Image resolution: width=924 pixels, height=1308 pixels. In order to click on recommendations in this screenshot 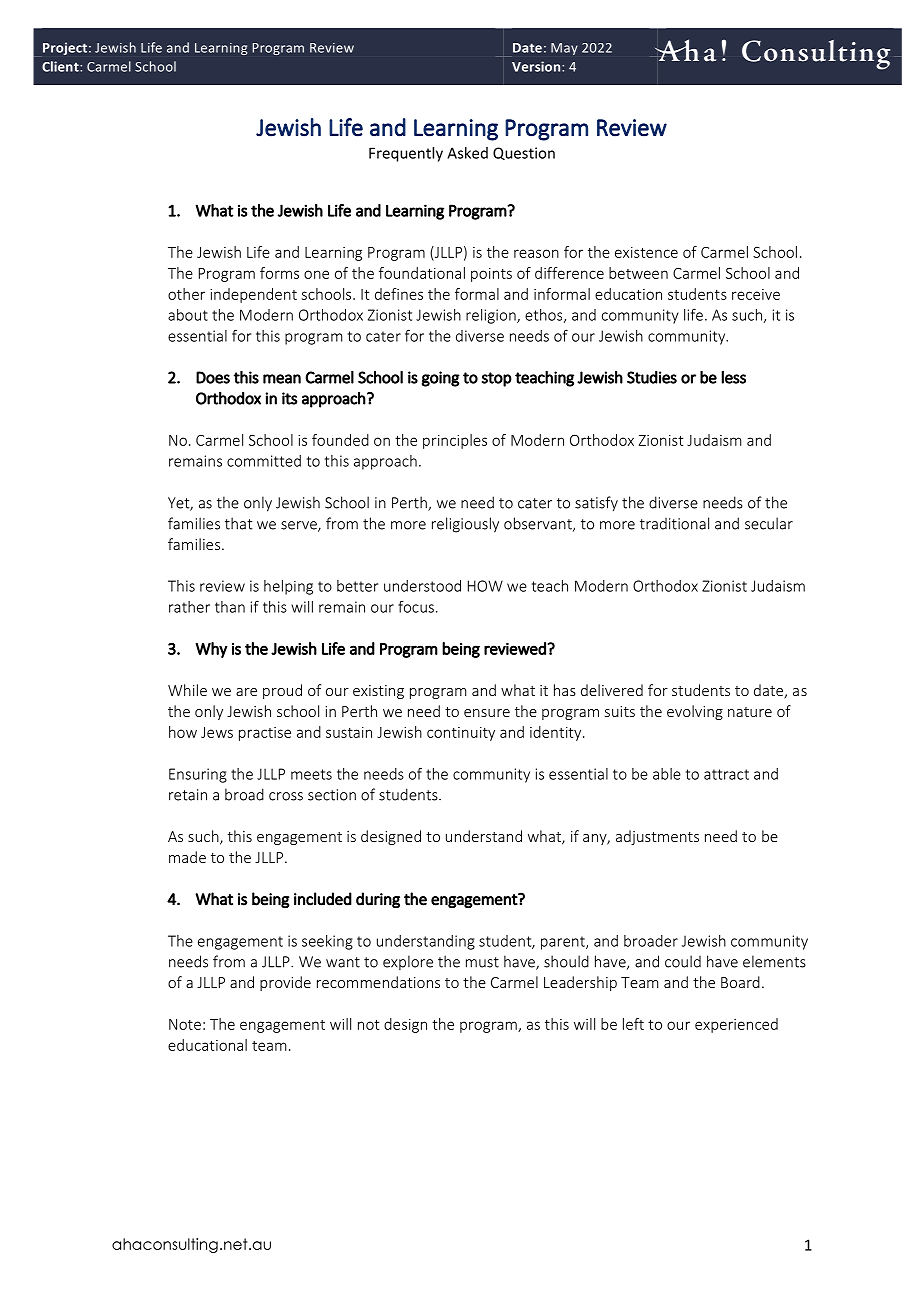, I will do `click(378, 982)`.
